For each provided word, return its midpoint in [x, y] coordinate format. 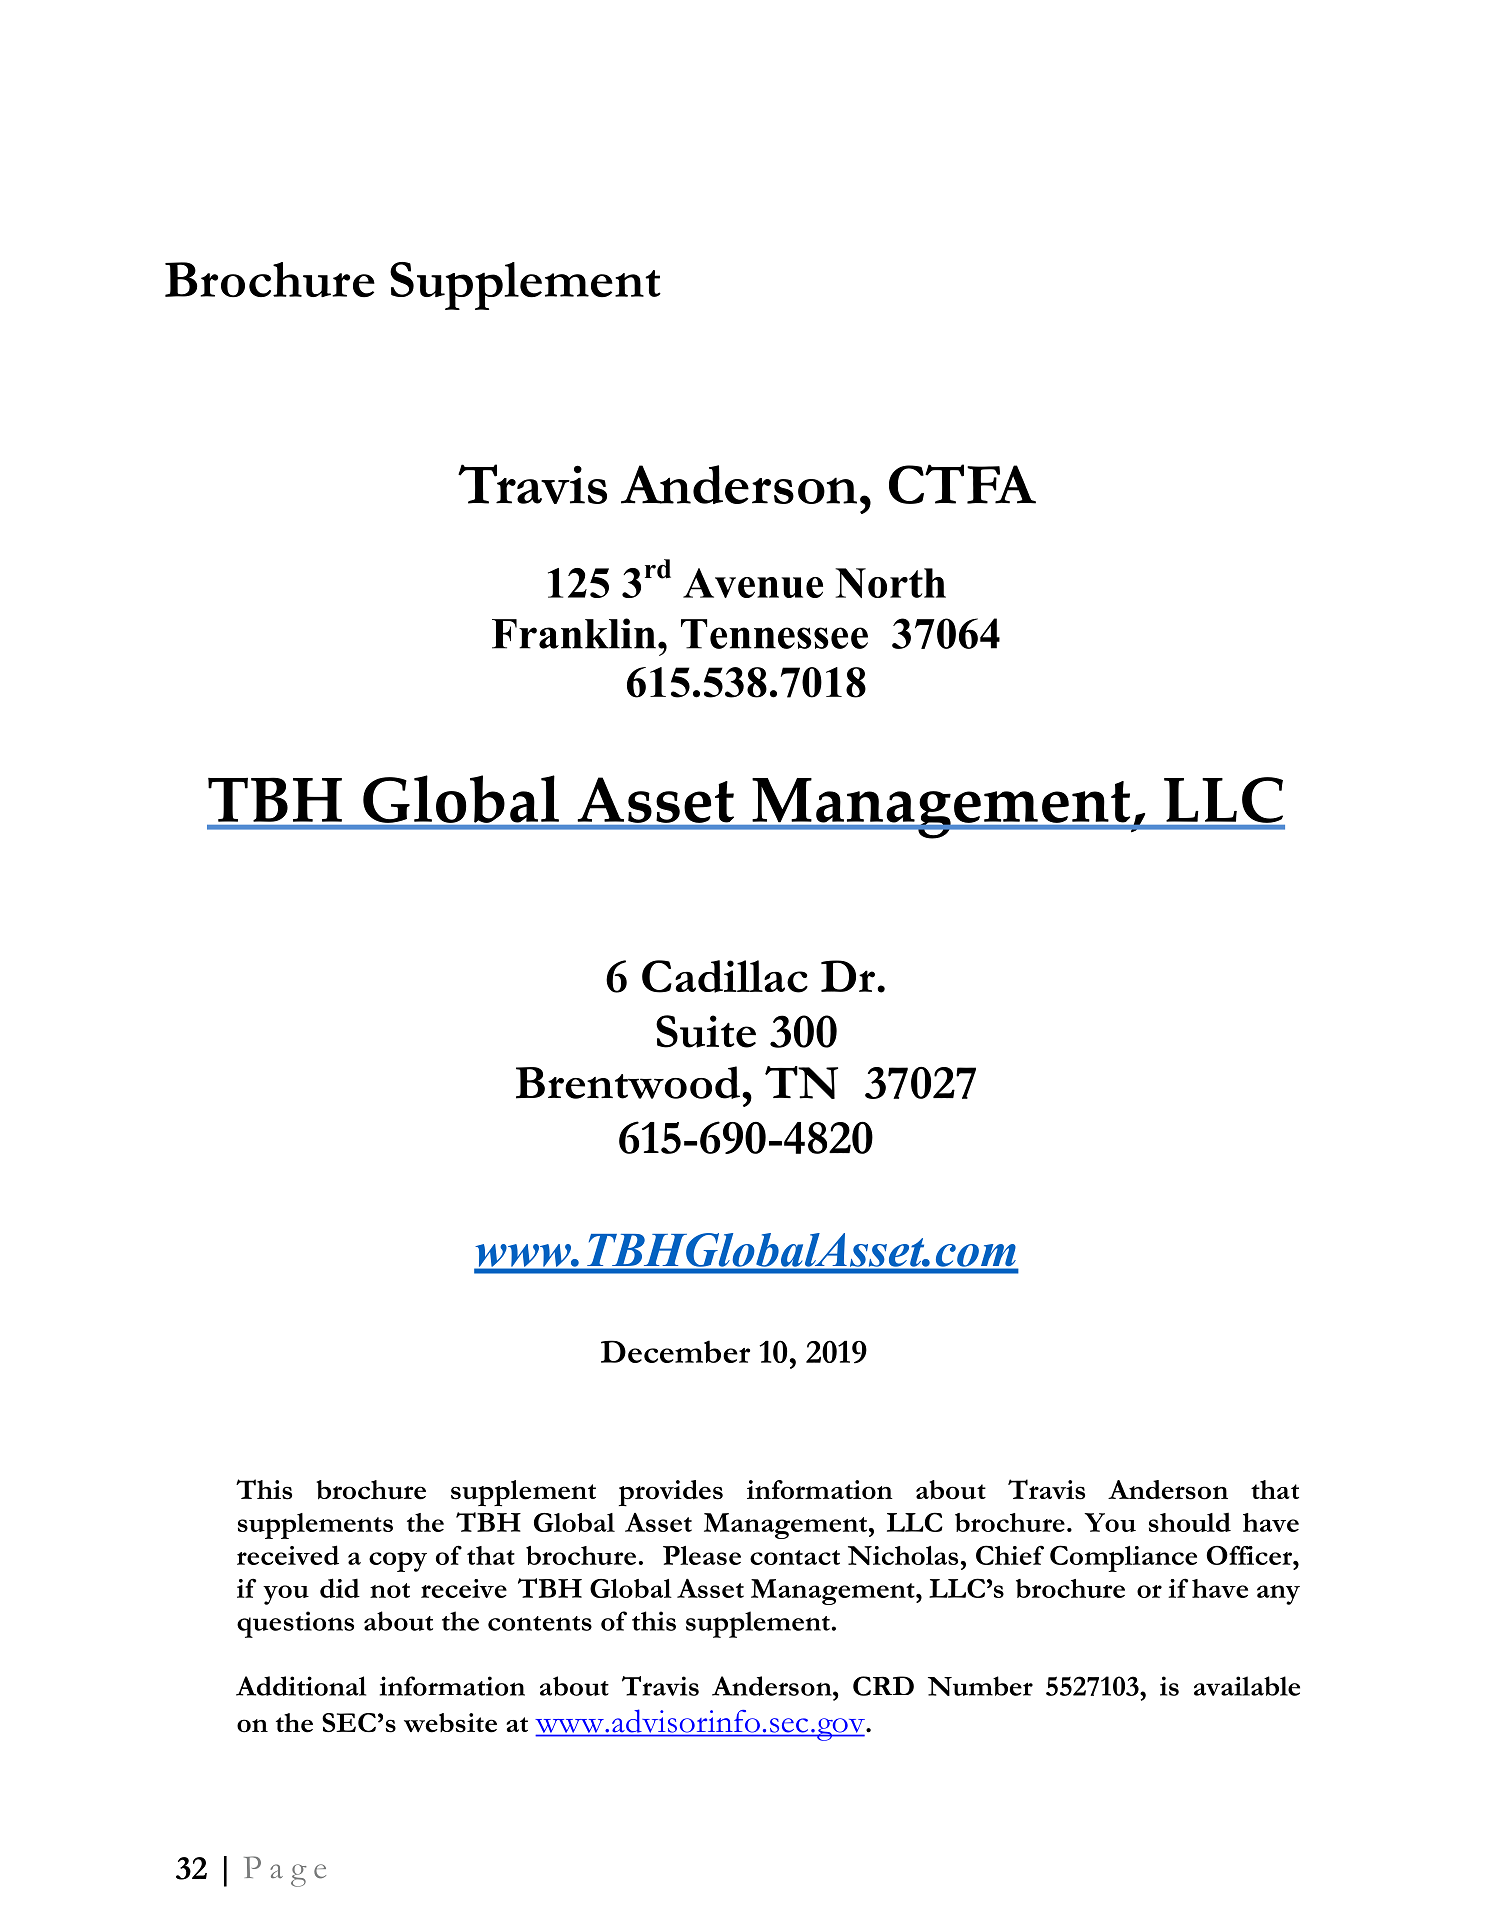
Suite [706, 1031]
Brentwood [629, 1082]
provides [671, 1493]
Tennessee [774, 634]
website [450, 1723]
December [675, 1351]
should [1190, 1522]
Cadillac [725, 976]
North [890, 583]
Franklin [574, 633]
